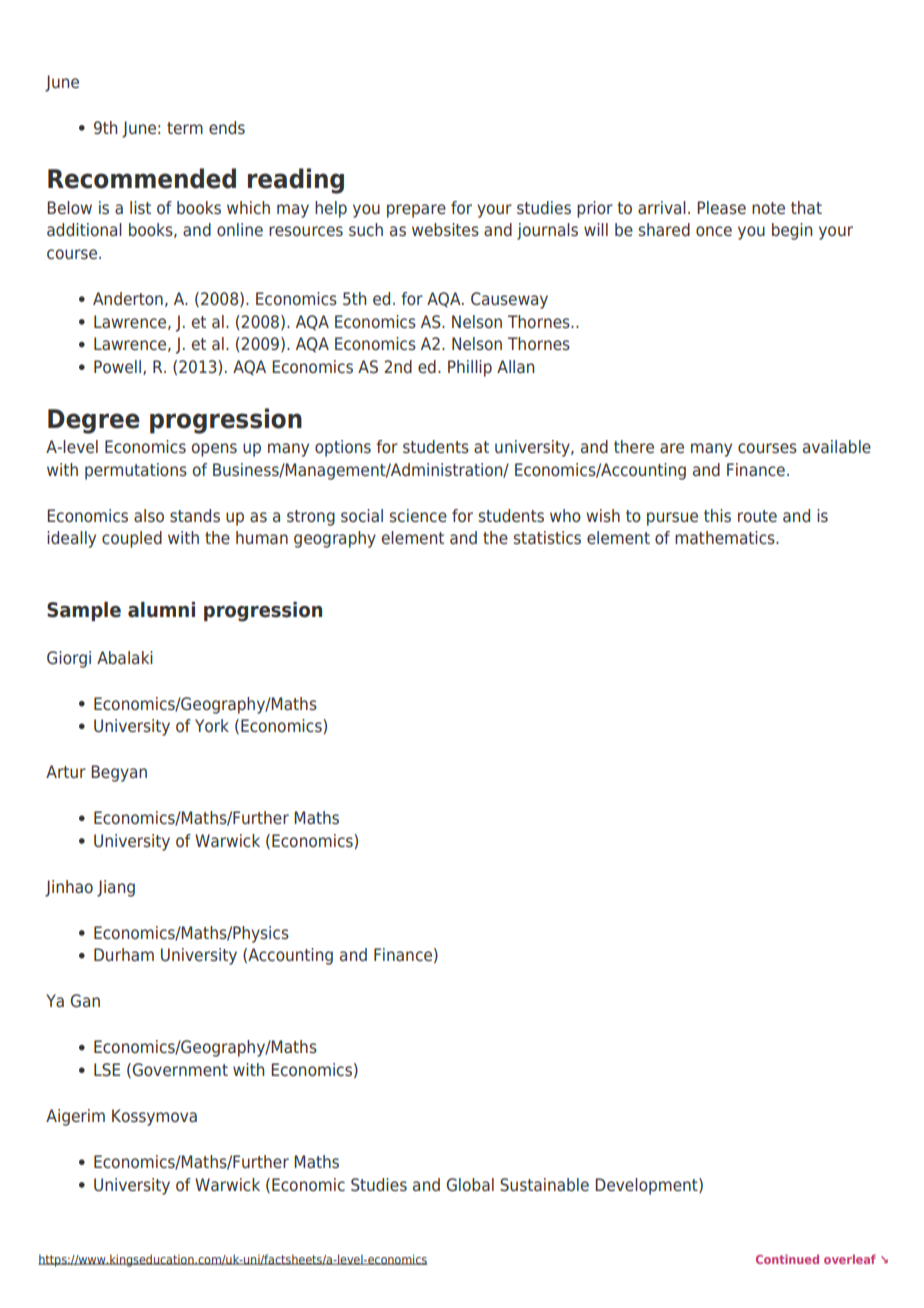 The width and height of the image is (924, 1308). What do you see at coordinates (721, 207) in the image?
I see `Please` at bounding box center [721, 207].
